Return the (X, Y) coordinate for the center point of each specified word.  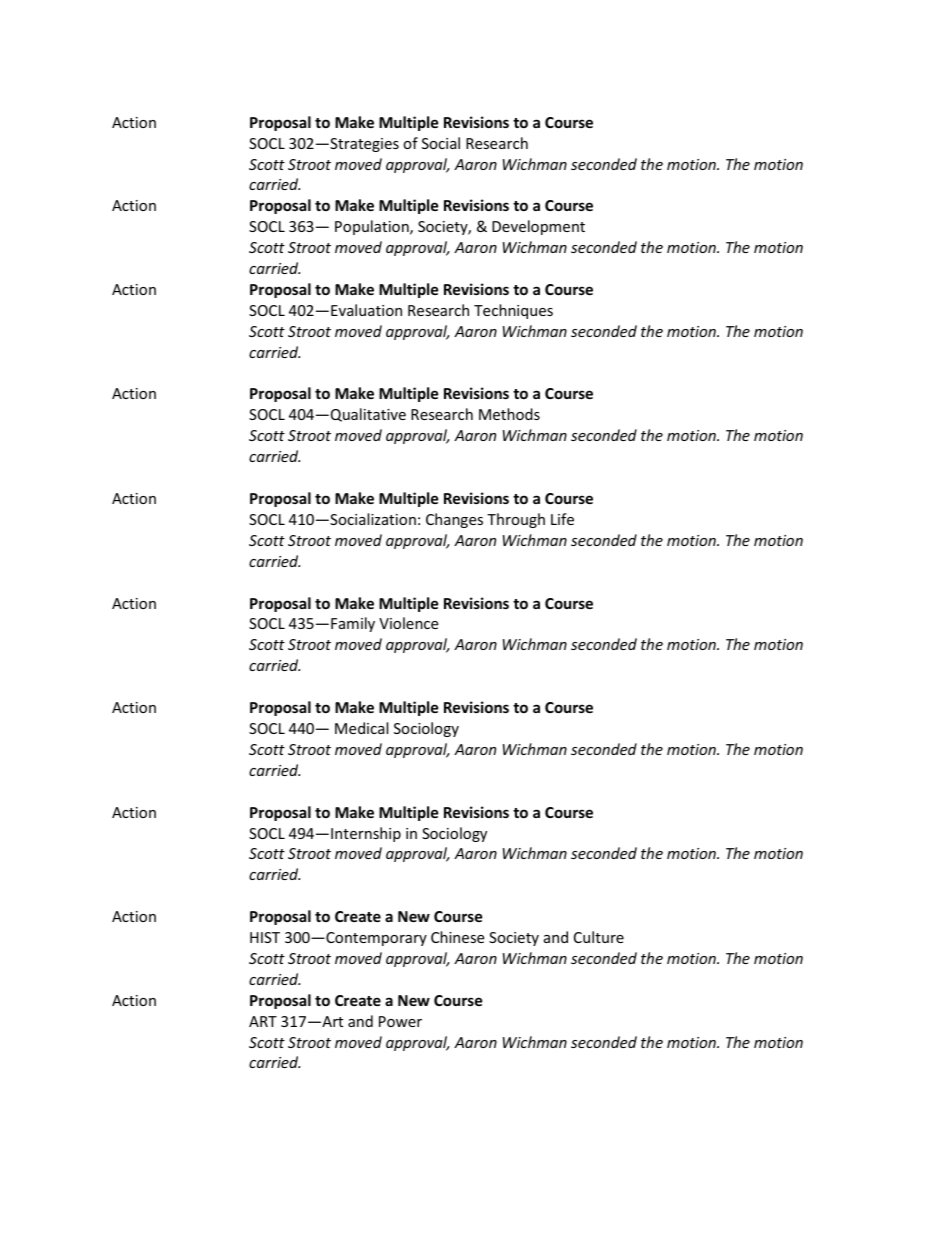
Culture (599, 937)
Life (562, 519)
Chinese (457, 937)
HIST (265, 937)
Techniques (513, 311)
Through (516, 520)
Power (400, 1021)
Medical (361, 728)
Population (373, 227)
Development (538, 227)
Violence (408, 623)
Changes (454, 520)
